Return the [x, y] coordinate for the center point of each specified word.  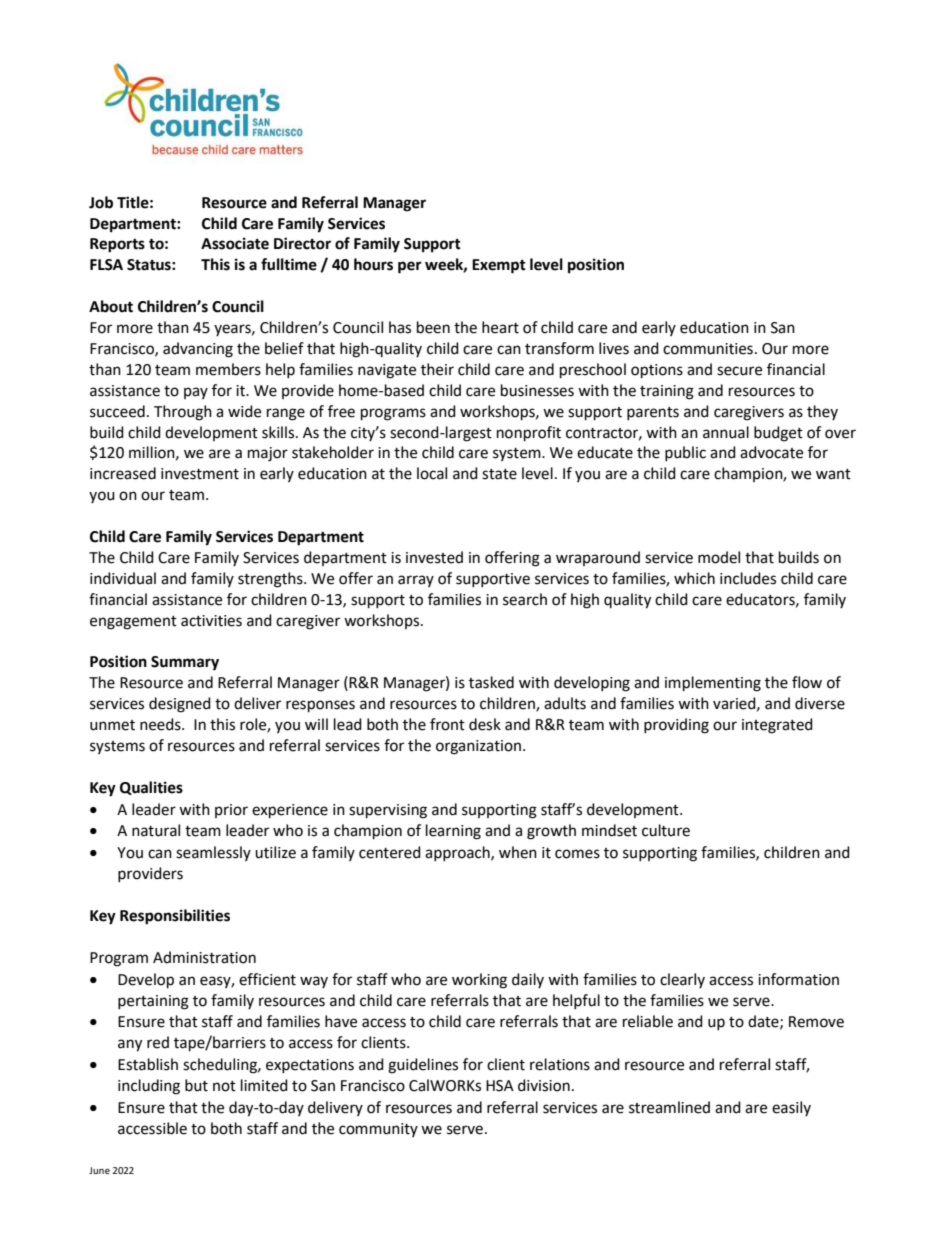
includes [748, 578]
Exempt [499, 266]
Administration [204, 957]
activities [211, 621]
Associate [235, 243]
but [196, 1085]
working [479, 981]
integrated [777, 726]
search [525, 599]
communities [708, 349]
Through [183, 413]
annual [726, 432]
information [798, 979]
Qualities [151, 788]
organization [478, 747]
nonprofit [529, 434]
